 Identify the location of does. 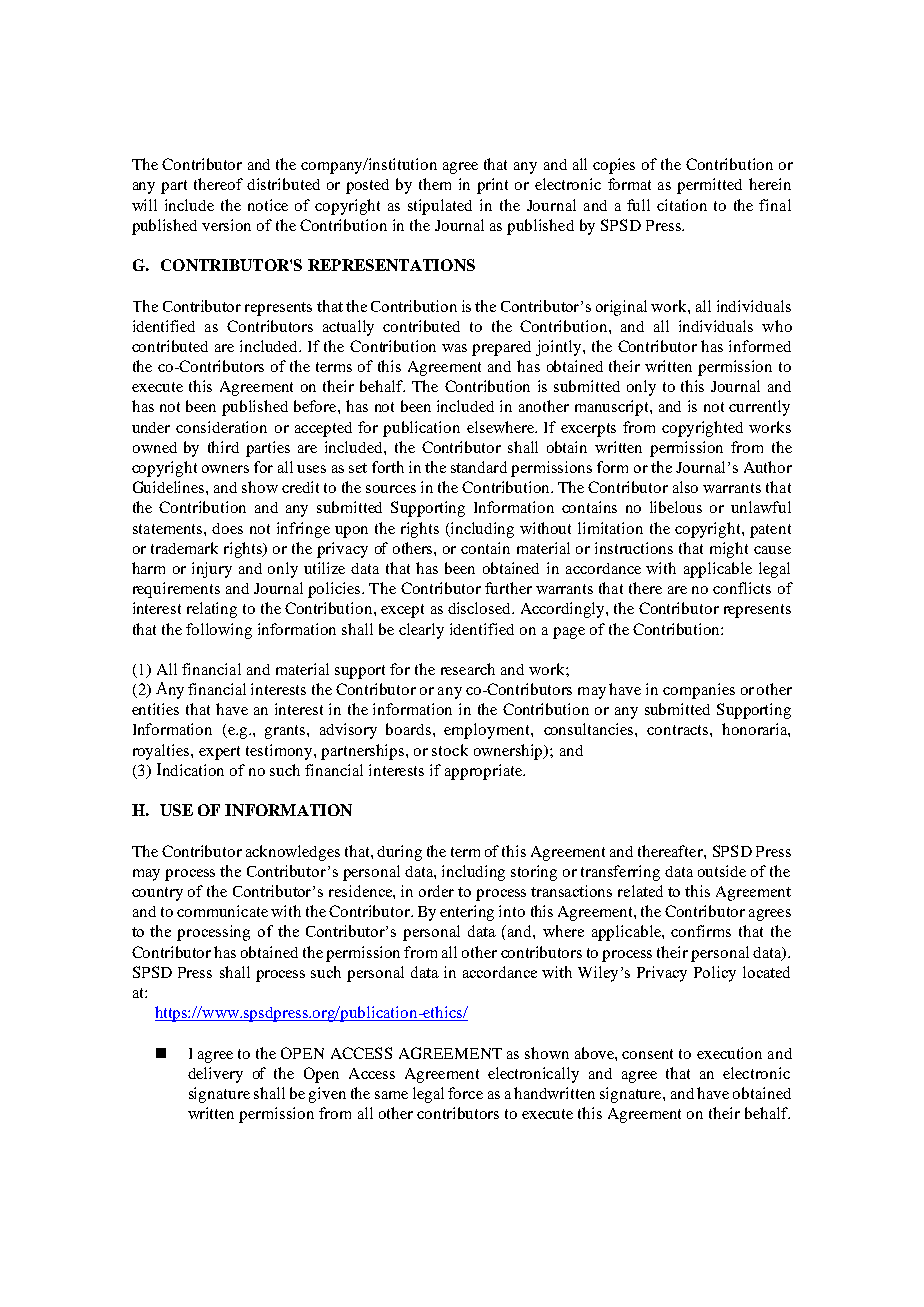
(227, 528).
